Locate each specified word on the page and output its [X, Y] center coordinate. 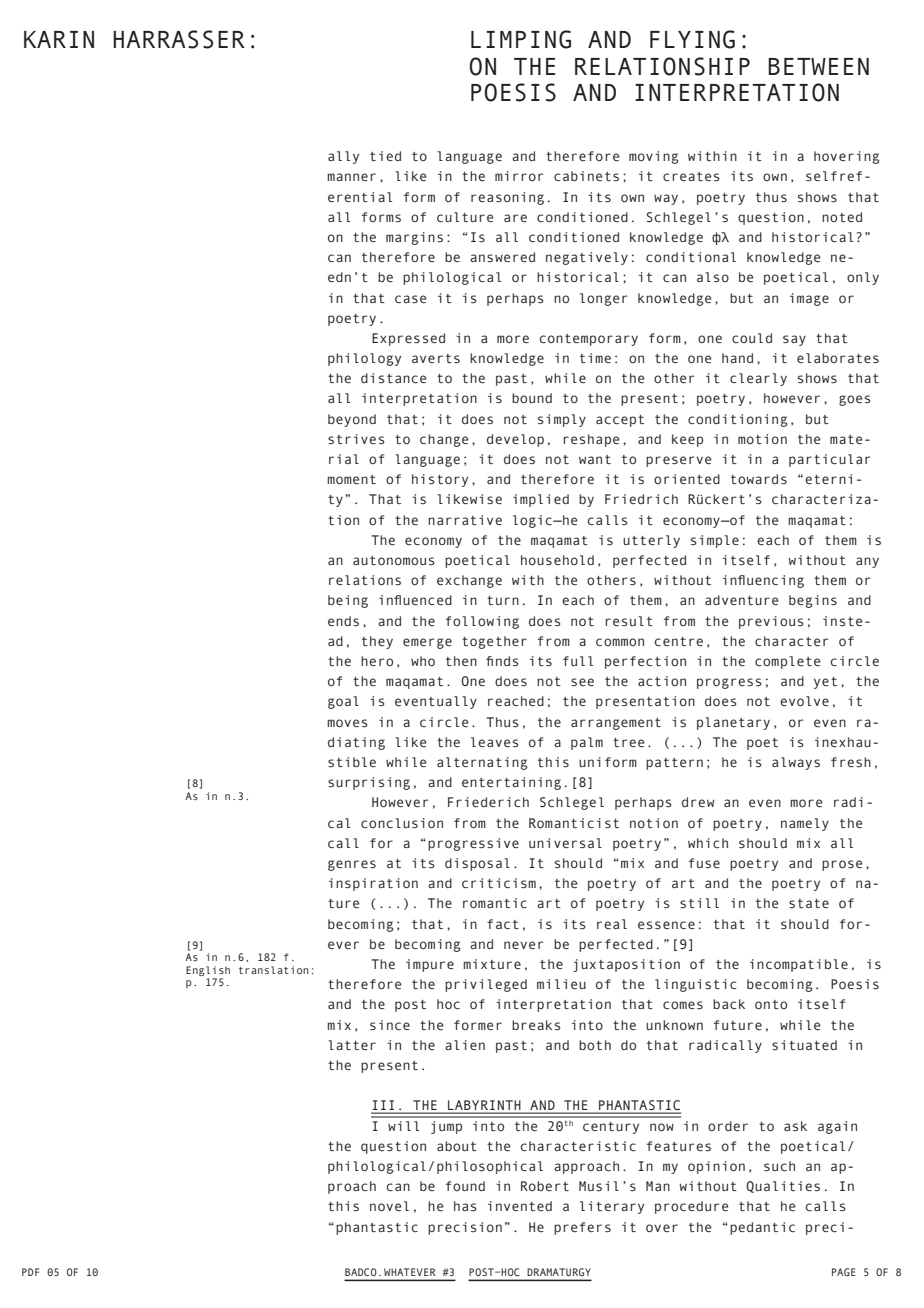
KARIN [59, 39]
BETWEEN [818, 66]
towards [759, 479]
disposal [477, 864]
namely [805, 824]
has [465, 1206]
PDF [30, 1272]
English [208, 971]
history [440, 480]
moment [351, 479]
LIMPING [521, 39]
